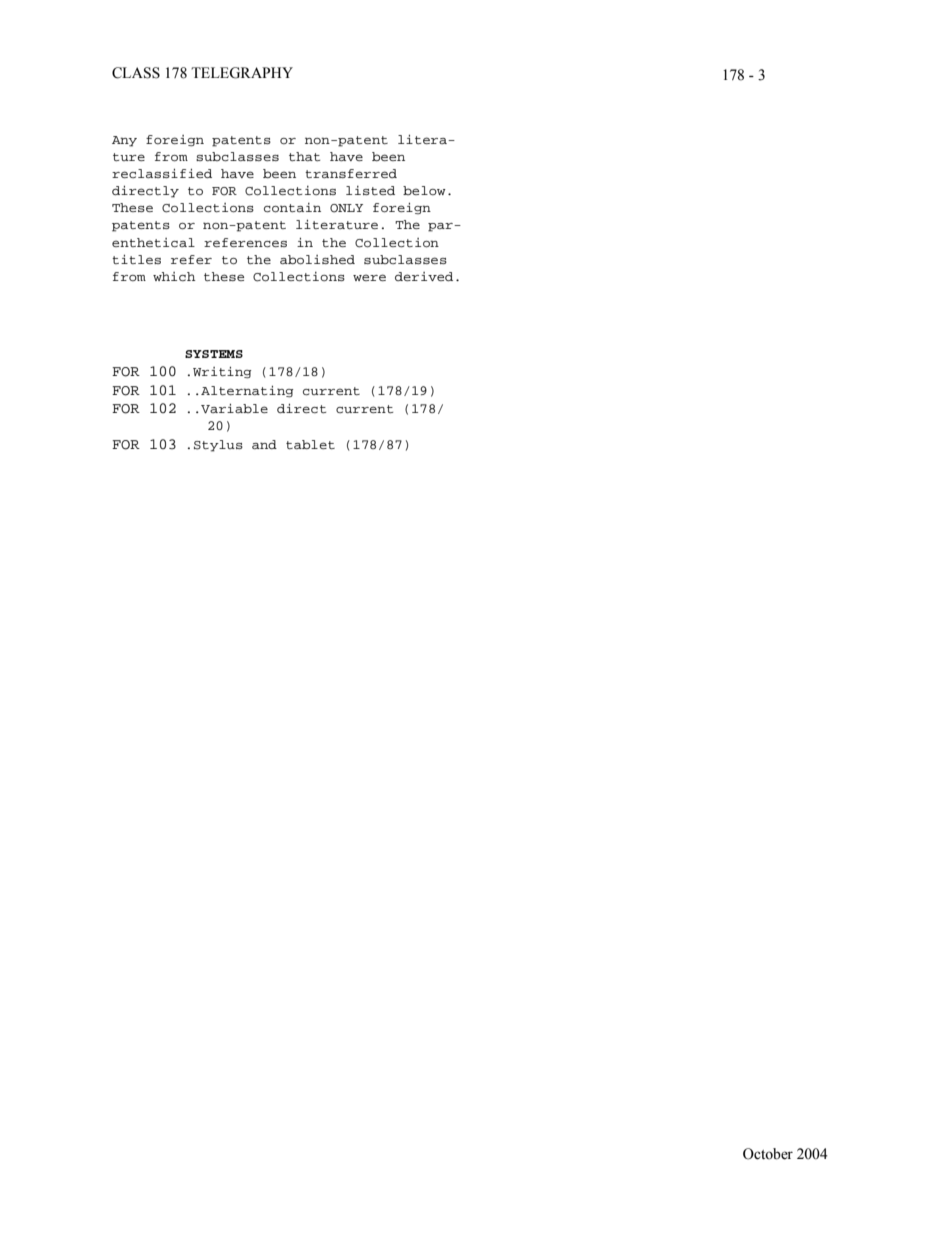  What do you see at coordinates (369, 277) in the image?
I see `were` at bounding box center [369, 277].
